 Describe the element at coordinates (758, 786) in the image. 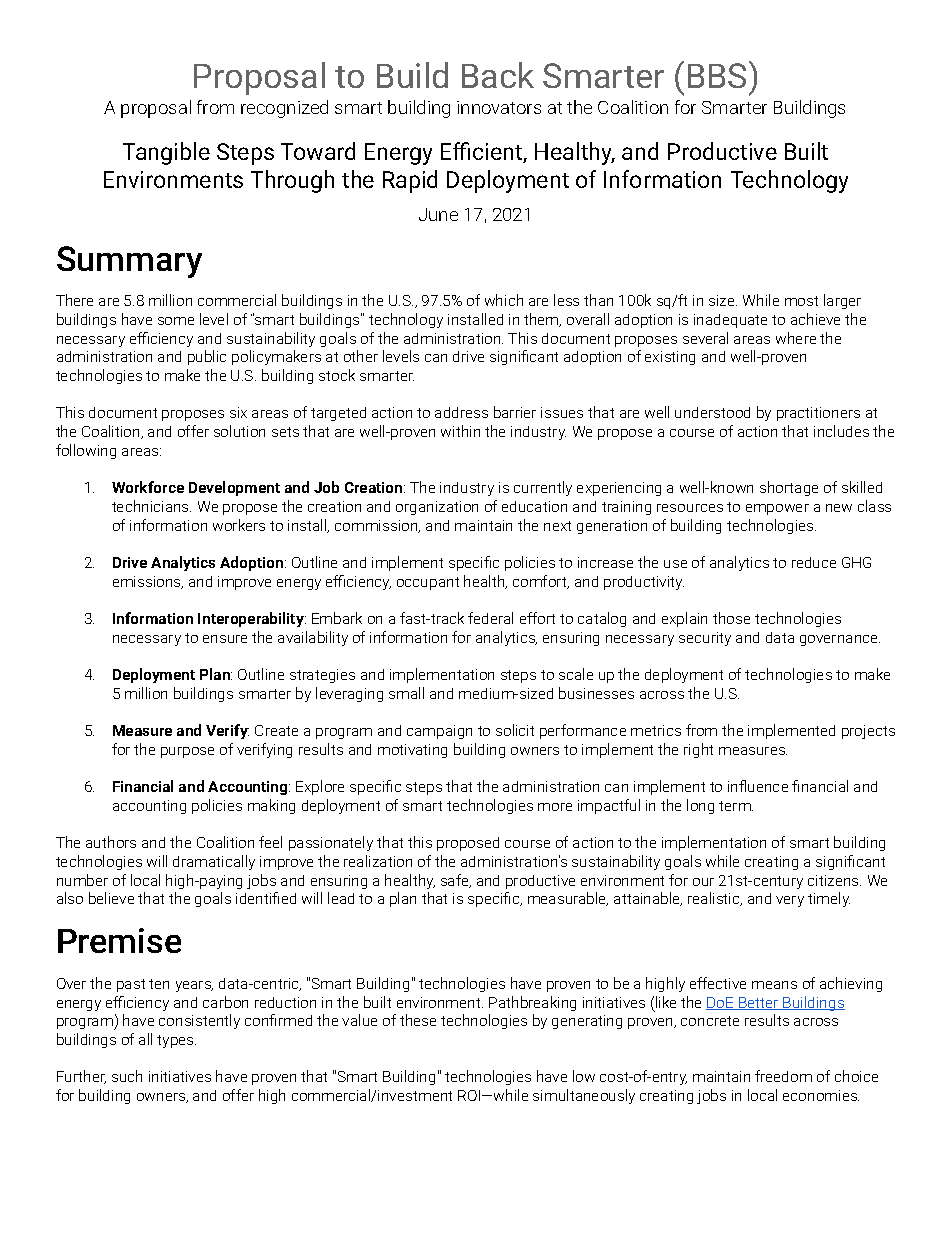

I see `influence` at that location.
